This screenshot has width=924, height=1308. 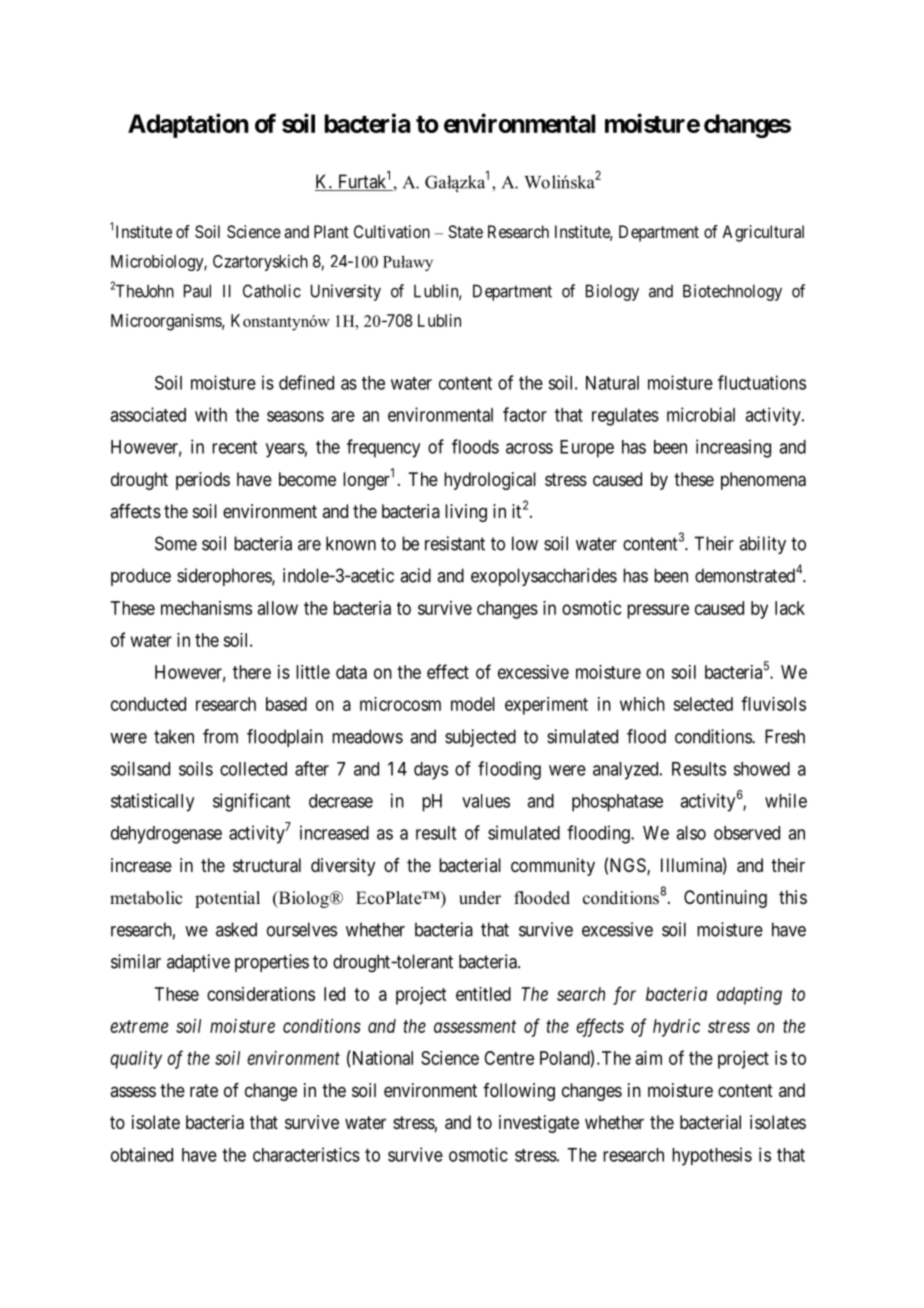 What do you see at coordinates (206, 608) in the screenshot?
I see `mechanisms` at bounding box center [206, 608].
